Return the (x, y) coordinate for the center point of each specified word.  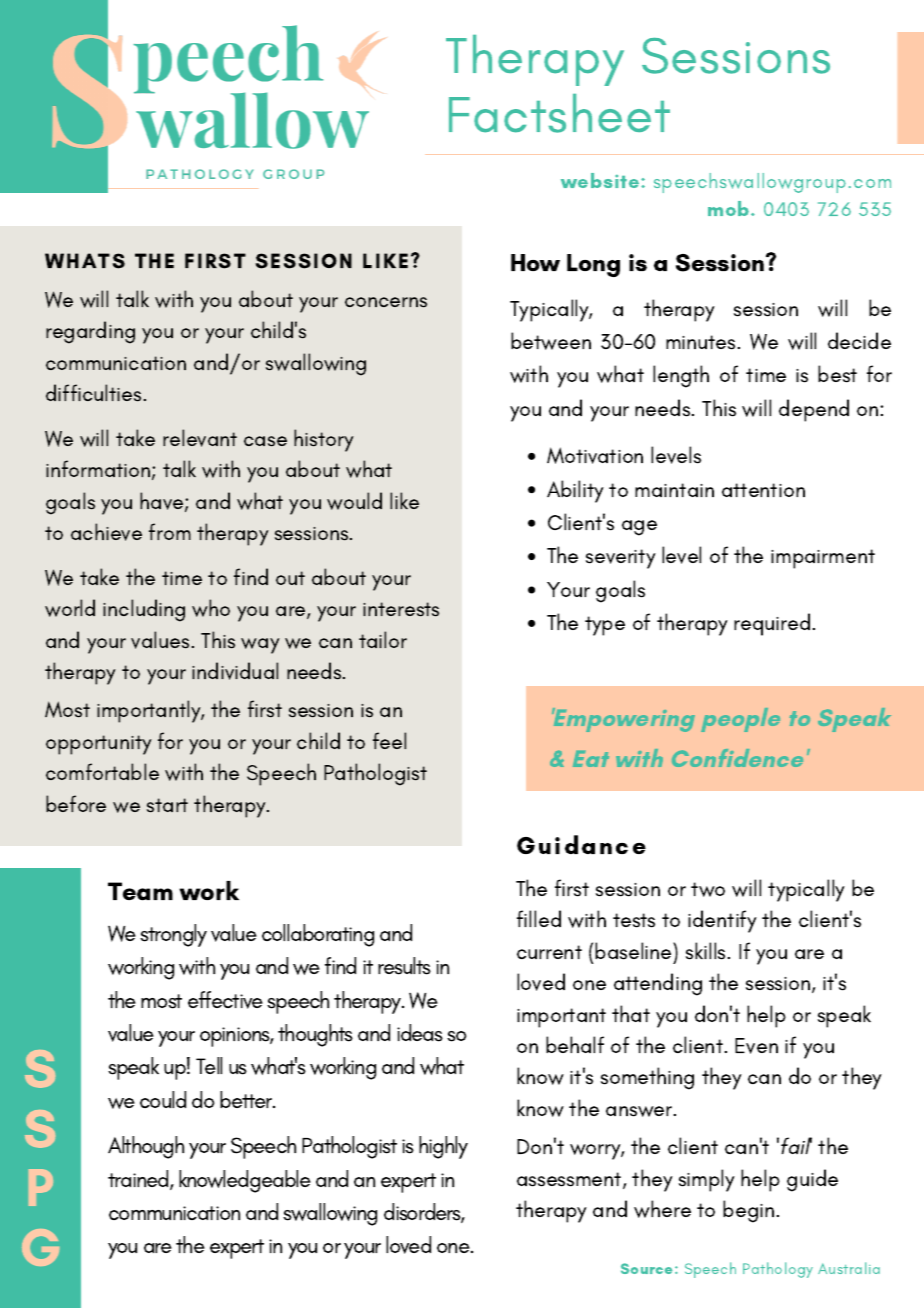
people (740, 720)
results (404, 966)
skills (707, 951)
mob (730, 208)
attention (763, 490)
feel (389, 740)
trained (139, 1180)
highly (443, 1147)
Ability (575, 491)
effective (225, 1000)
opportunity (99, 745)
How (535, 262)
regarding (90, 332)
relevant (200, 438)
